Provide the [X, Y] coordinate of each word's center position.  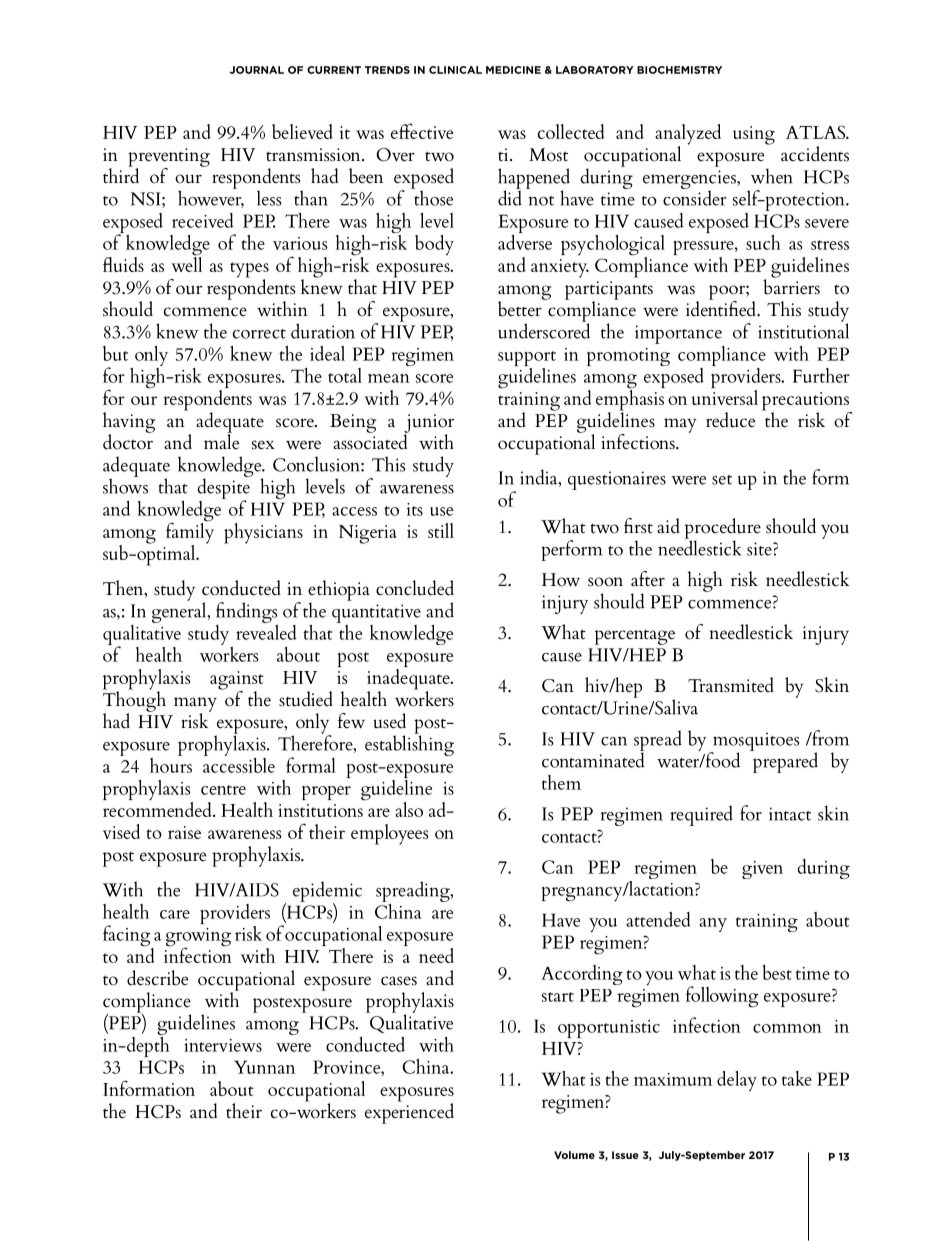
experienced [409, 1112]
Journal [257, 70]
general [180, 611]
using [754, 135]
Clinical [455, 70]
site [760, 549]
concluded [415, 588]
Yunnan [264, 1067]
